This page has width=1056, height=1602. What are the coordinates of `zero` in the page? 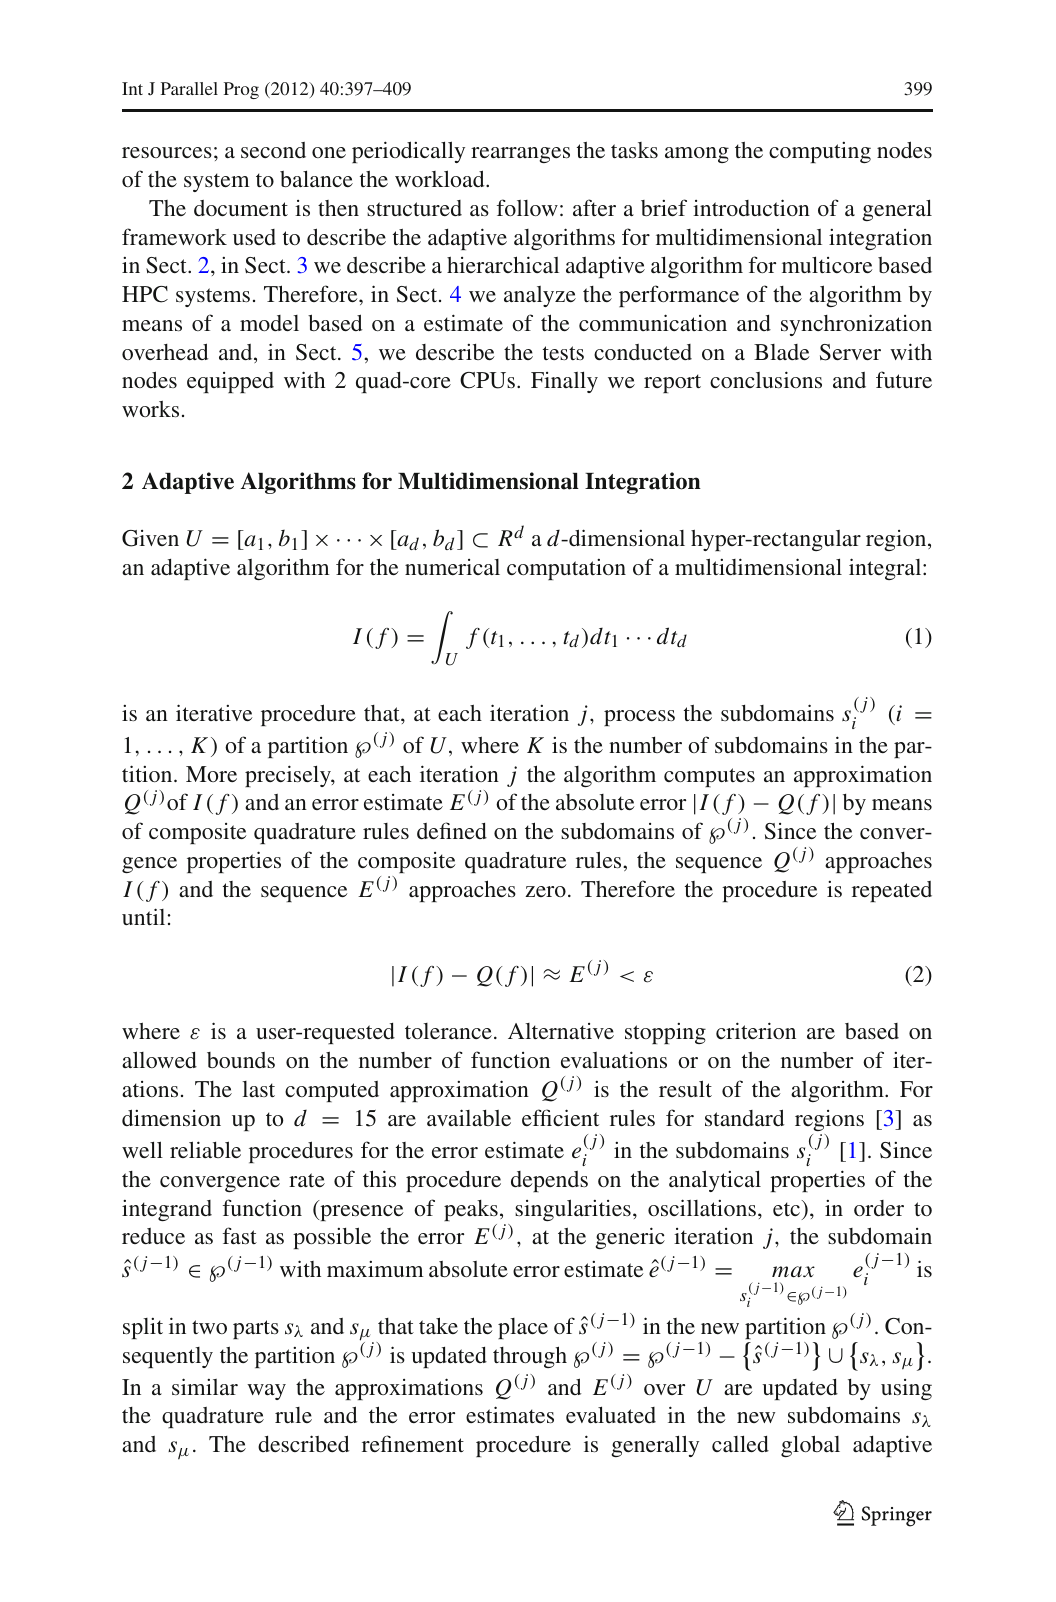 It's located at (545, 891).
